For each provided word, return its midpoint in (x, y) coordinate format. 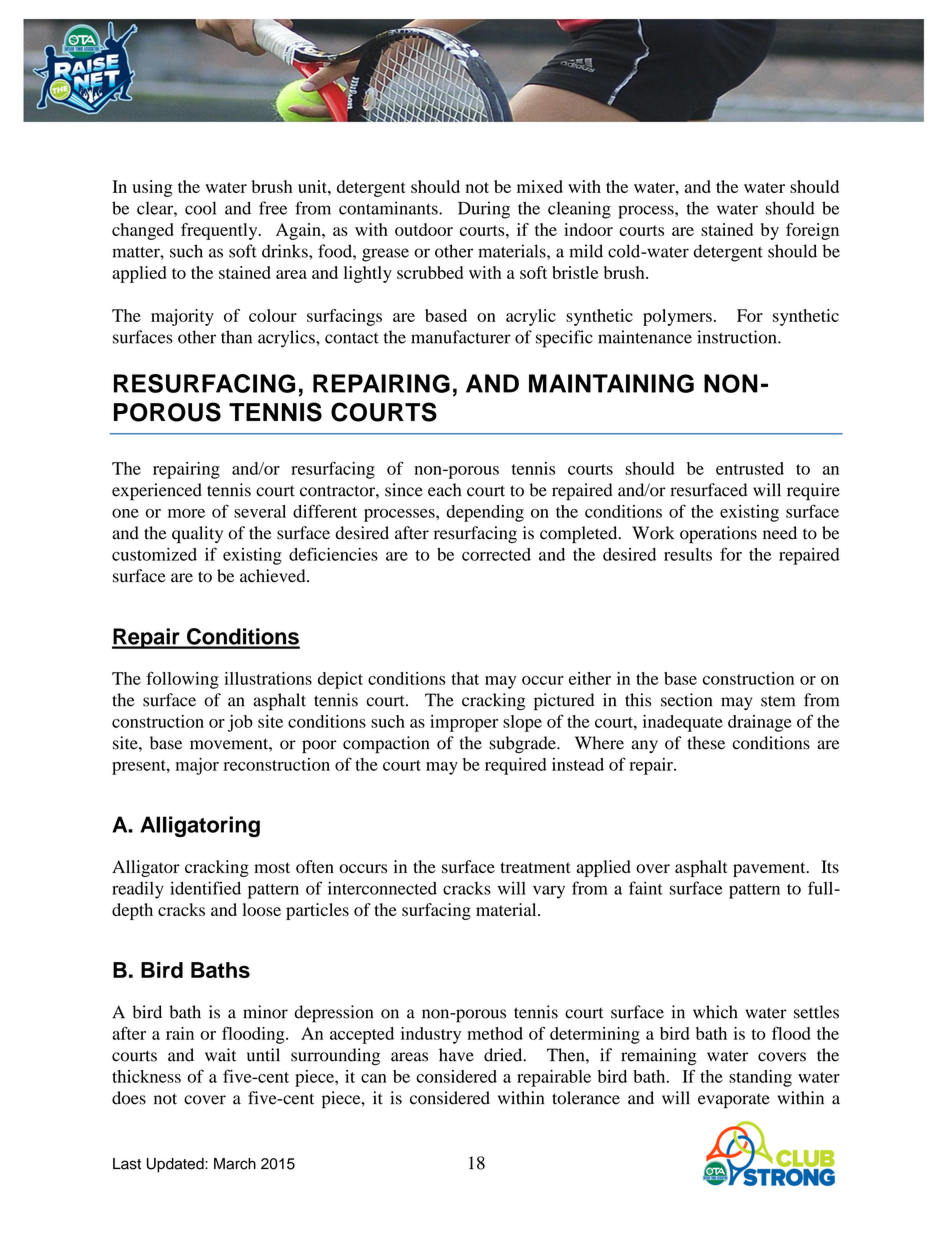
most (272, 868)
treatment (536, 867)
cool (200, 208)
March (235, 1164)
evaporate (734, 1101)
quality (197, 535)
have (456, 1055)
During (484, 210)
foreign (812, 231)
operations (718, 535)
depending (485, 513)
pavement (770, 869)
